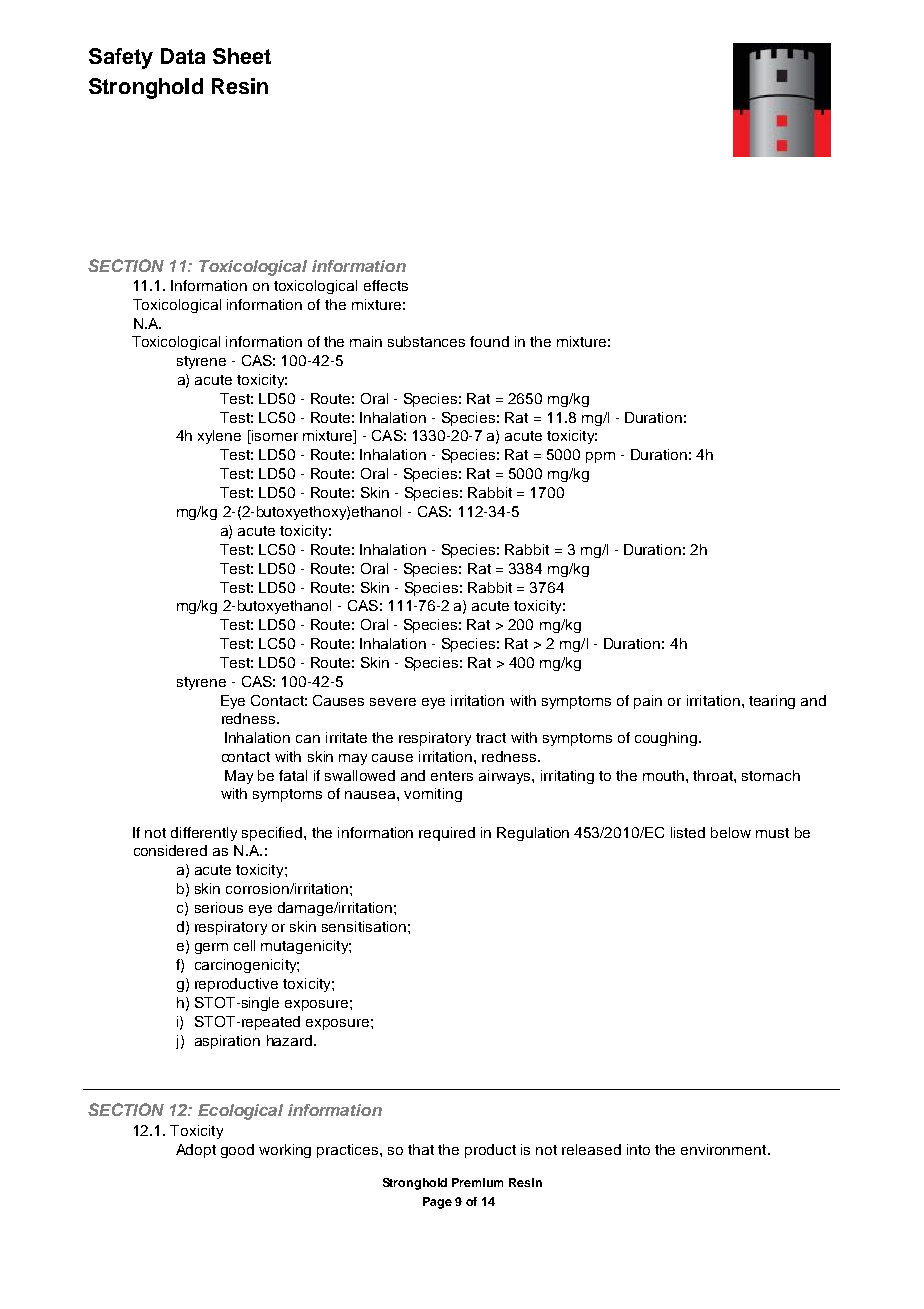  I want to click on Sheet, so click(242, 56).
